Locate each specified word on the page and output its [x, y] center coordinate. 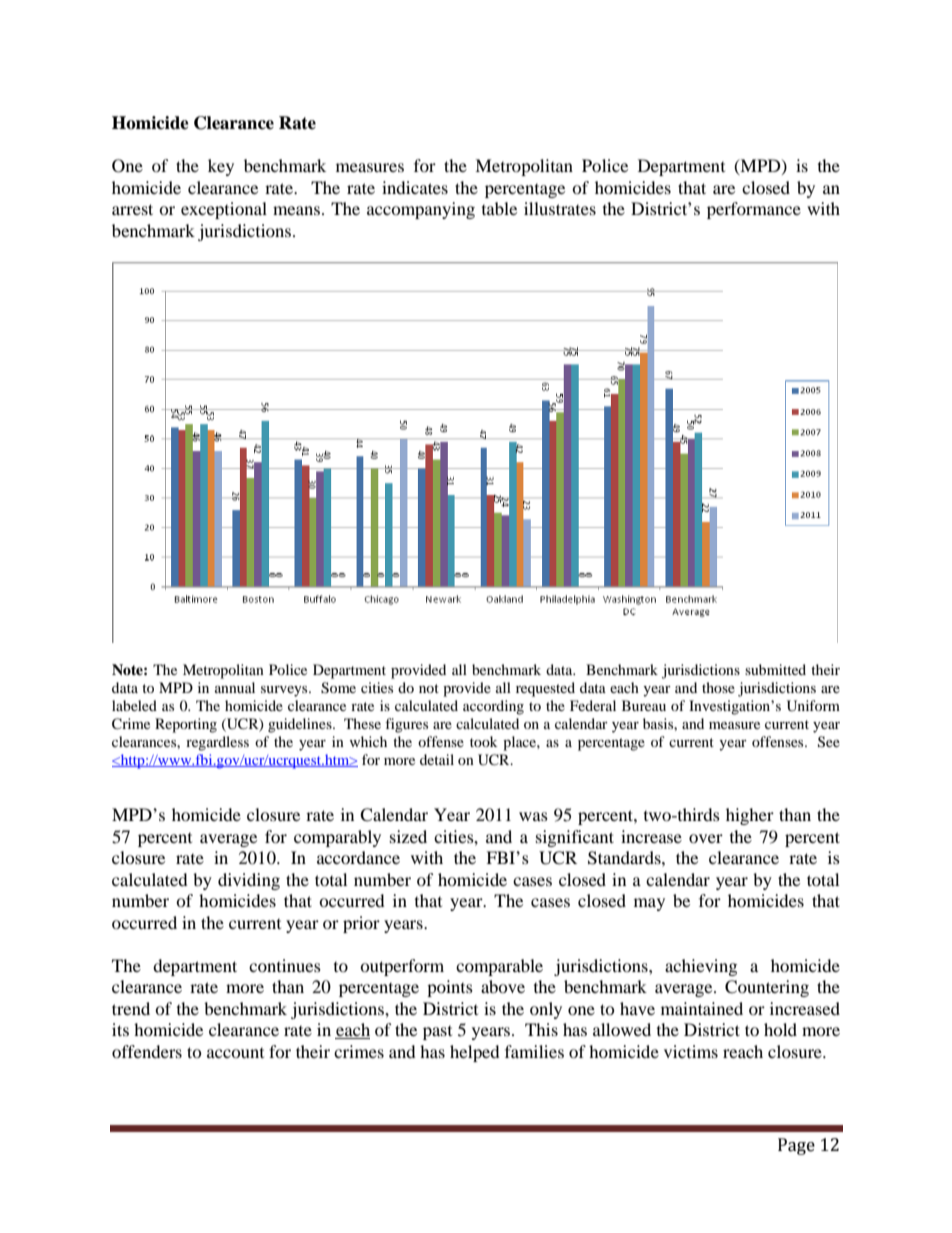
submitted [775, 669]
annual [235, 687]
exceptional [224, 210]
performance [754, 210]
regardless [217, 743]
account [235, 1053]
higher [750, 816]
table [499, 208]
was [533, 816]
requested [545, 689]
